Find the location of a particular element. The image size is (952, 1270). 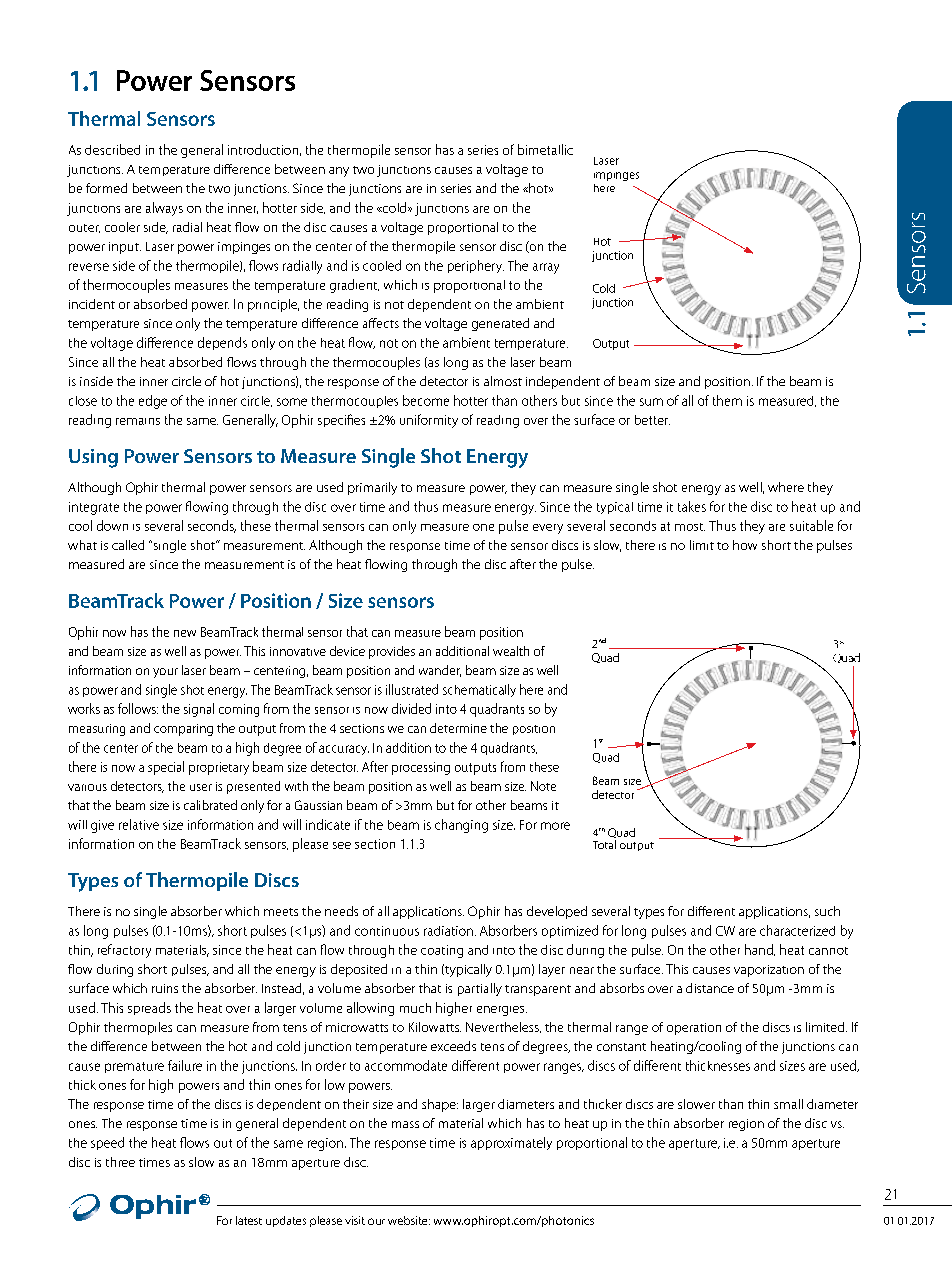

bimetallic is located at coordinates (545, 149).
